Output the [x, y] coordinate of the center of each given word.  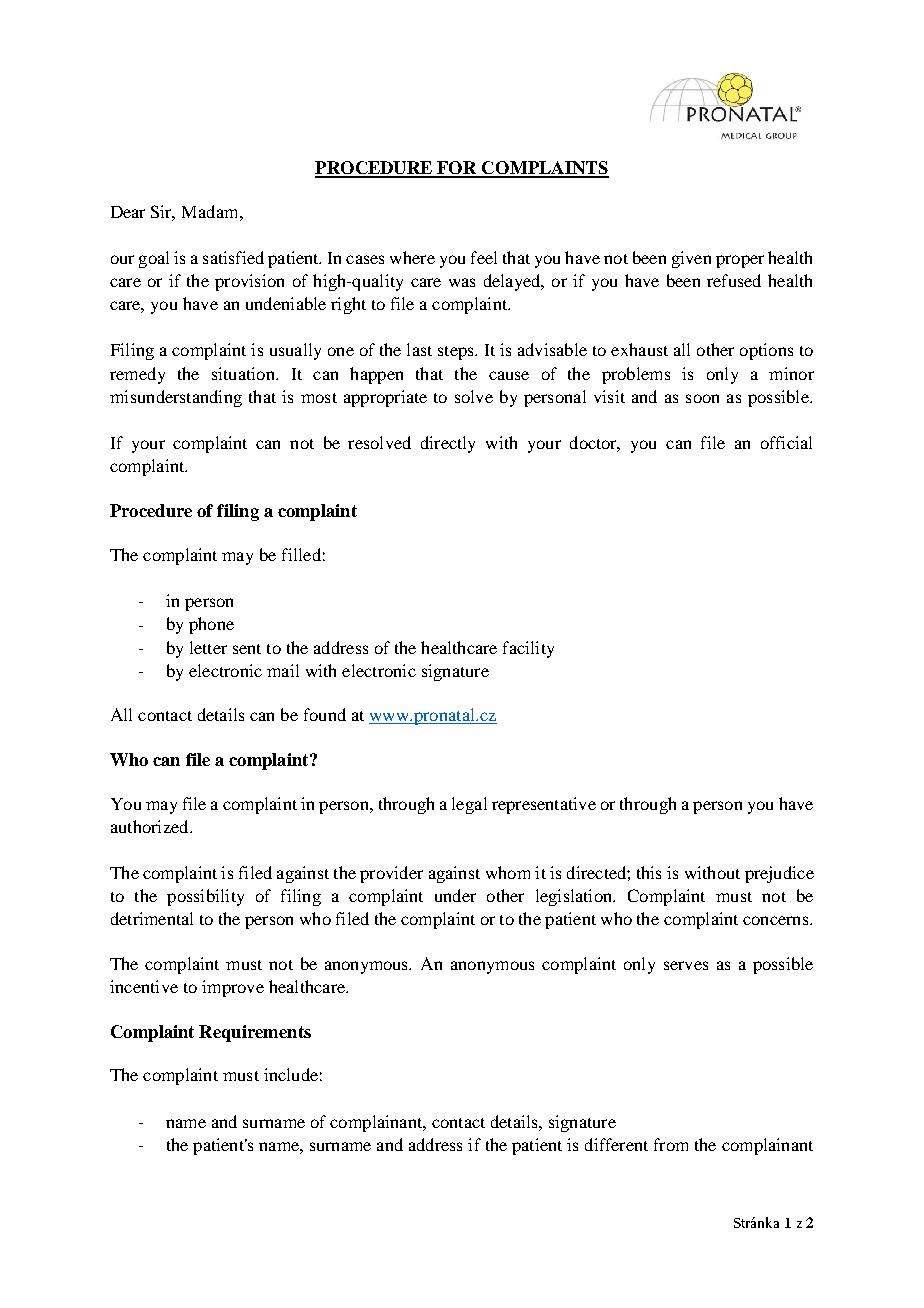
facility [528, 649]
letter [208, 647]
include [291, 1074]
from [671, 1144]
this [649, 872]
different [616, 1144]
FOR [458, 169]
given [691, 259]
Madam [211, 211]
